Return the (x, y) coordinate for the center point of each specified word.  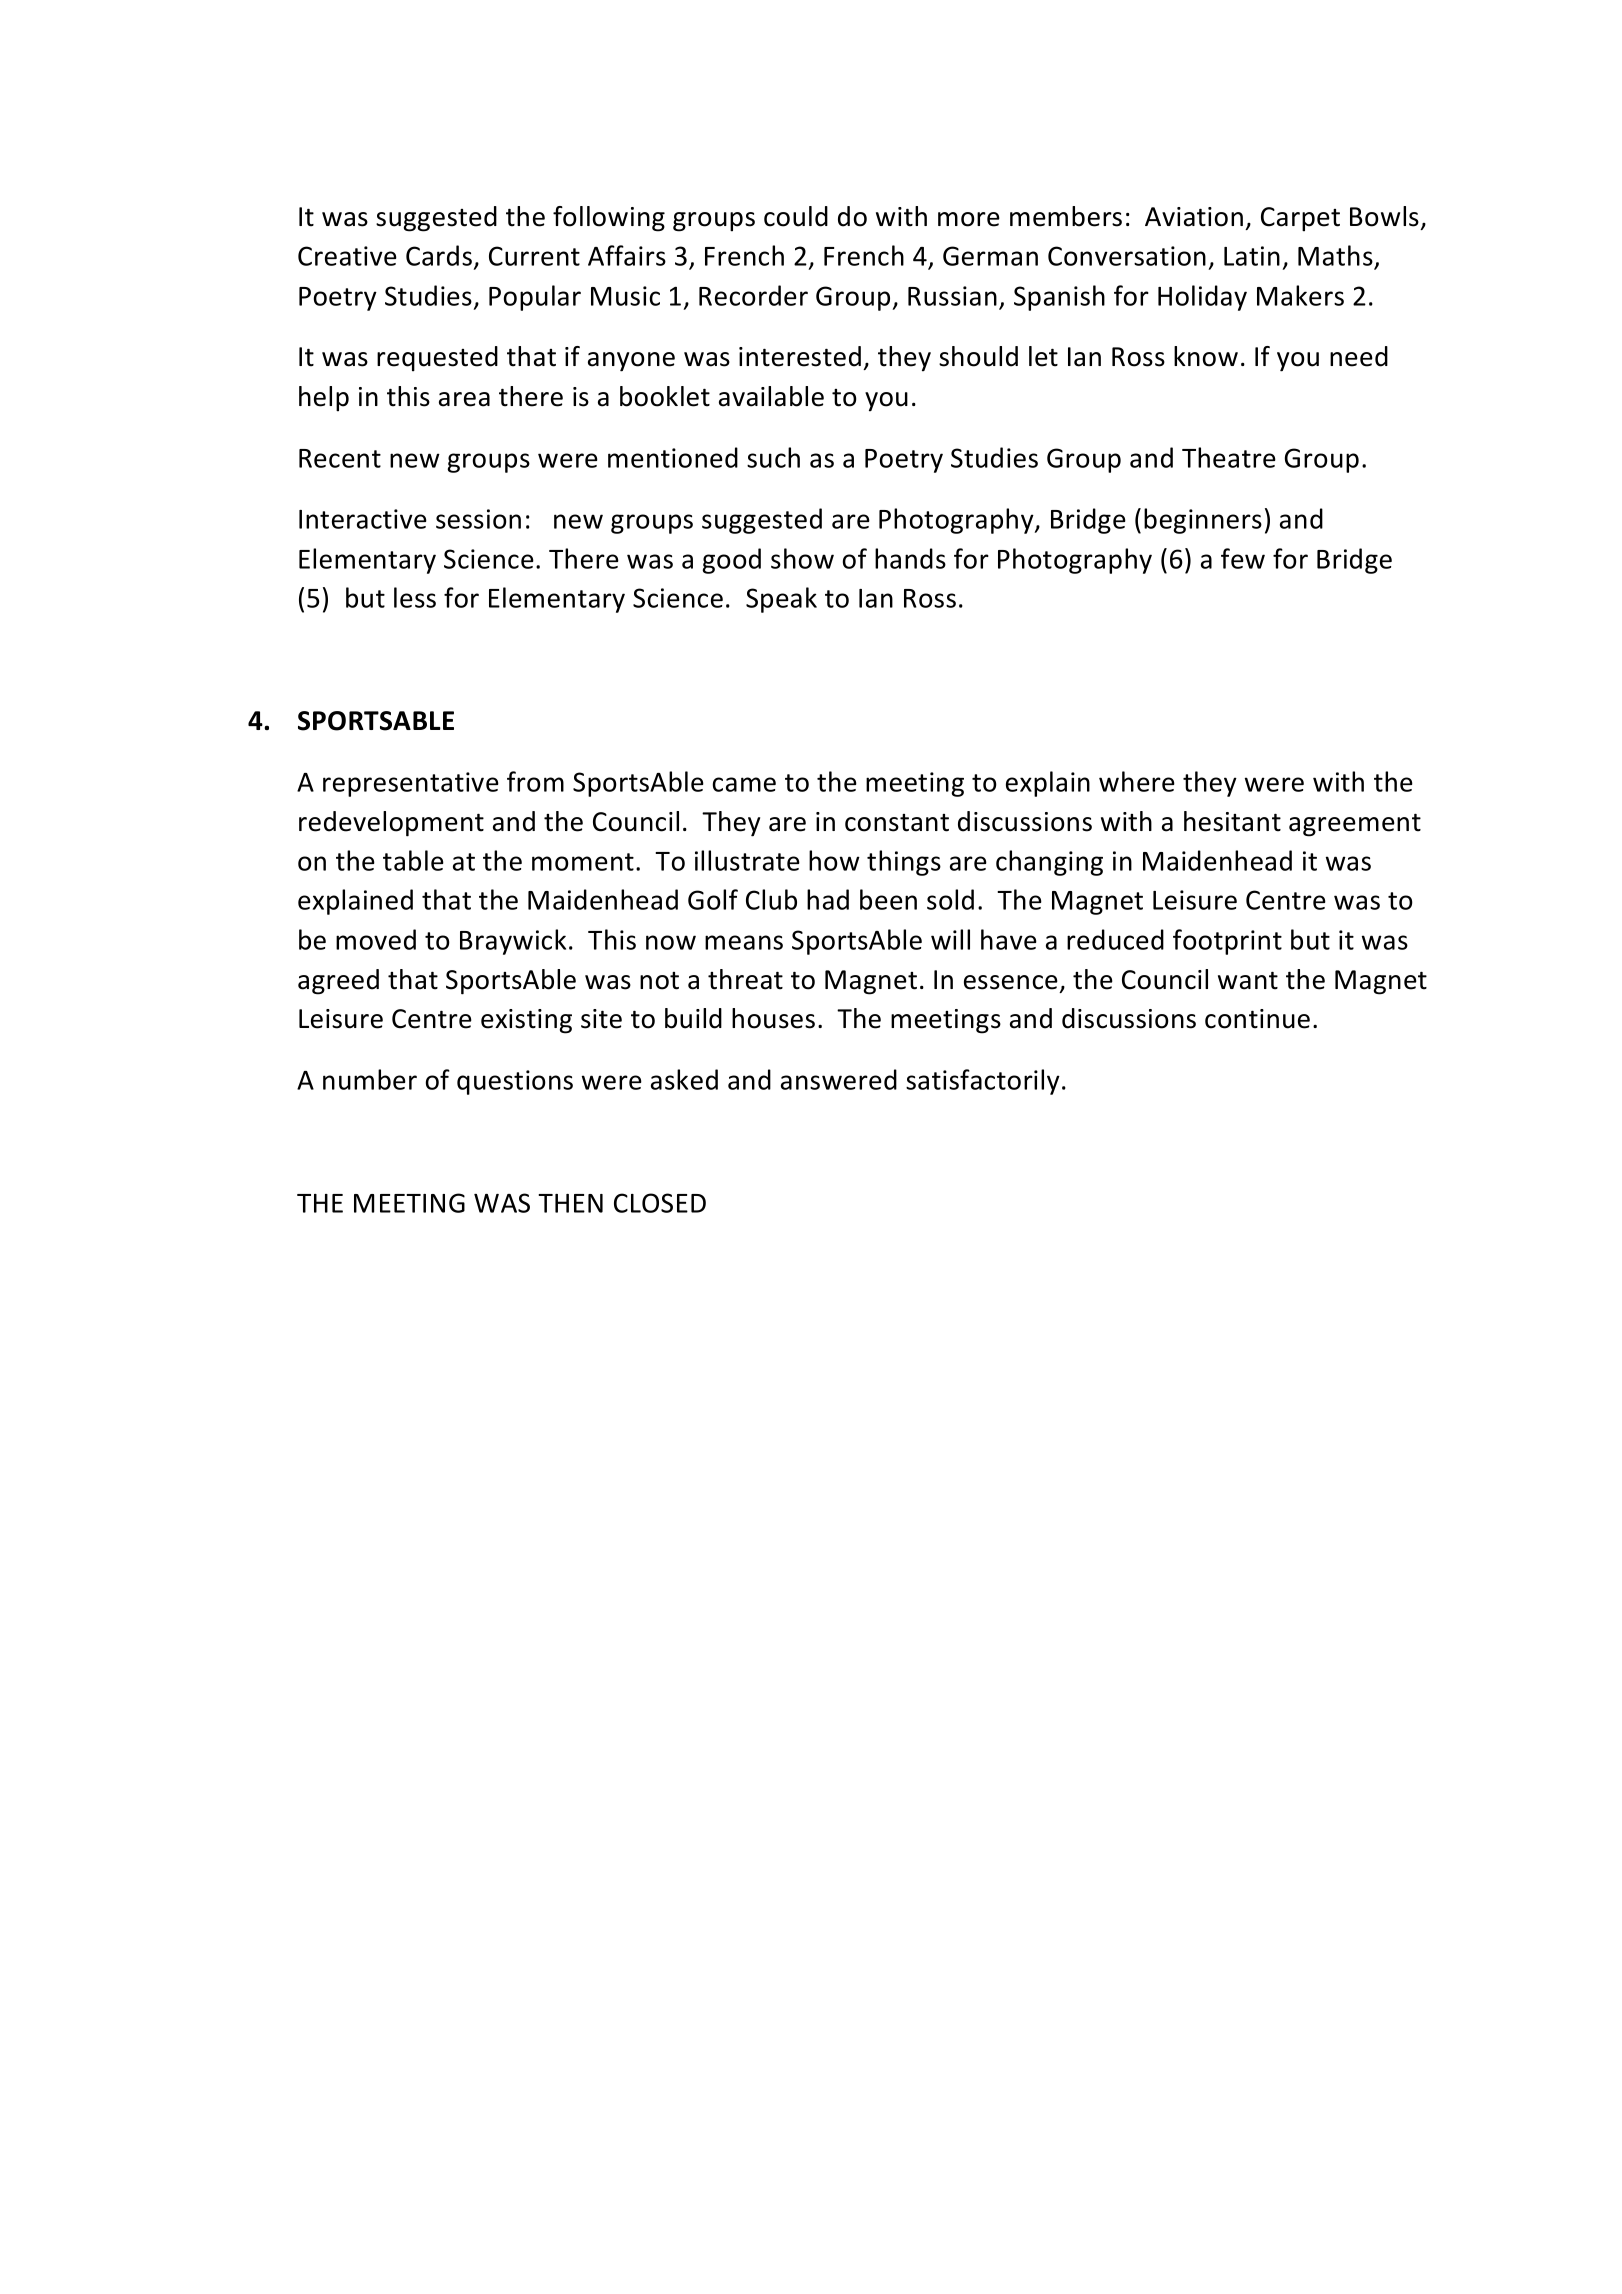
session (478, 519)
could (796, 216)
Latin (1252, 256)
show (802, 558)
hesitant (1232, 821)
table (413, 860)
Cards (439, 255)
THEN (570, 1203)
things (904, 863)
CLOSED (660, 1203)
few (1243, 558)
